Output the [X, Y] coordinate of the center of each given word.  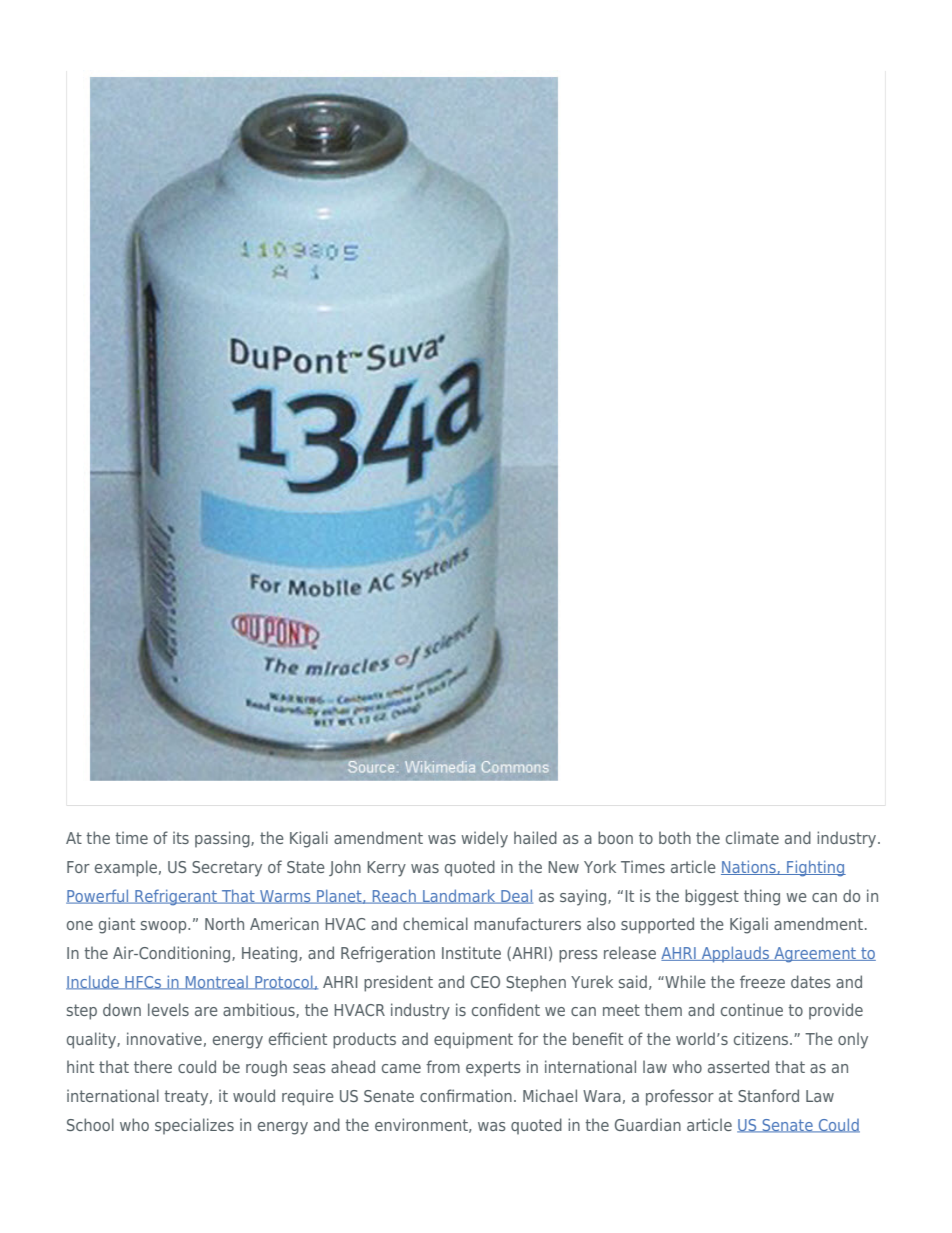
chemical [435, 923]
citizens [762, 1038]
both [675, 837]
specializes [194, 1126]
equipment [473, 1040]
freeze [762, 981]
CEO [485, 982]
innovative [164, 1038]
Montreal [216, 983]
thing [762, 897]
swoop [165, 927]
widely [484, 839]
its [181, 837]
